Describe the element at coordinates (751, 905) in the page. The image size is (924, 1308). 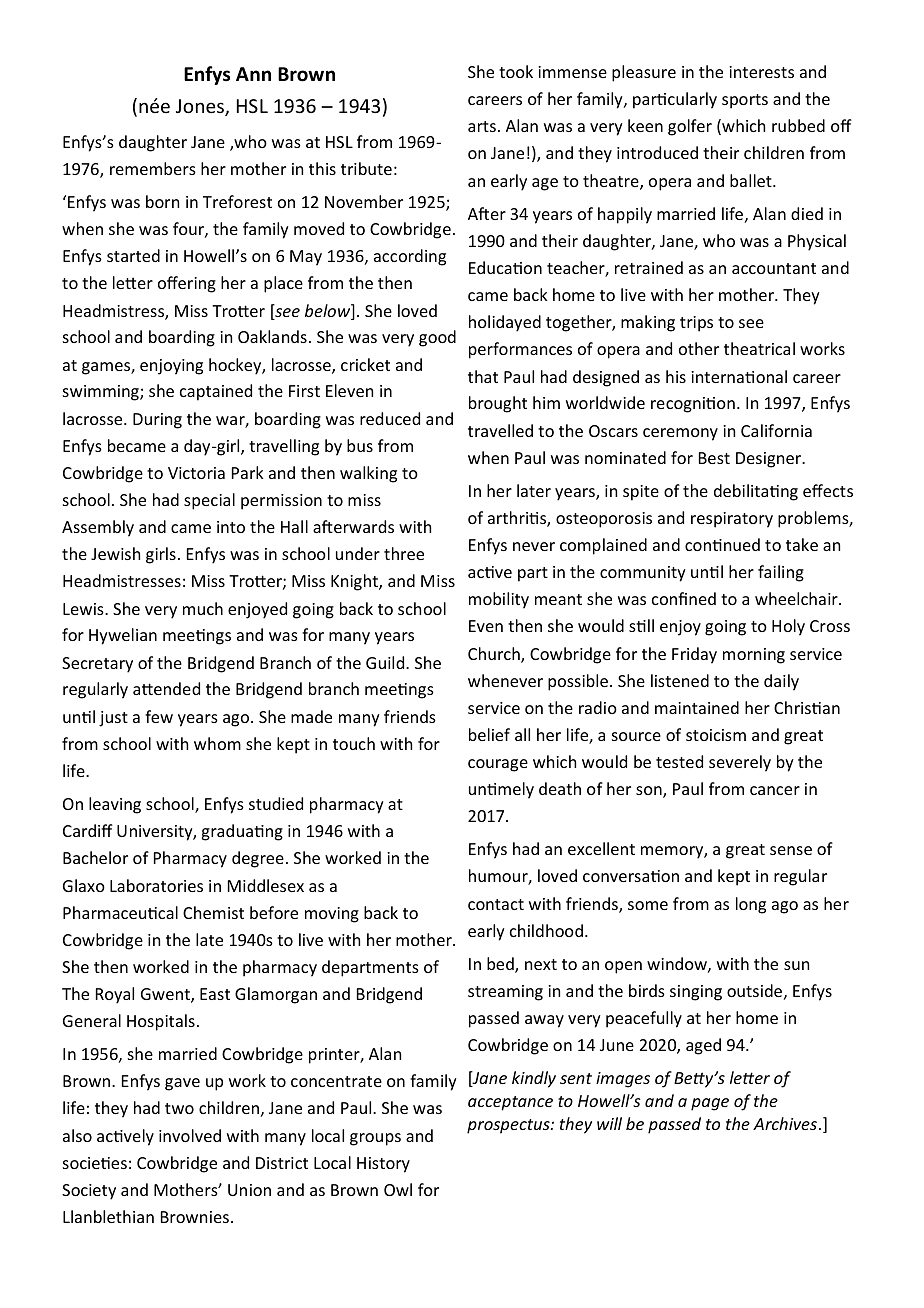
I see `long` at that location.
